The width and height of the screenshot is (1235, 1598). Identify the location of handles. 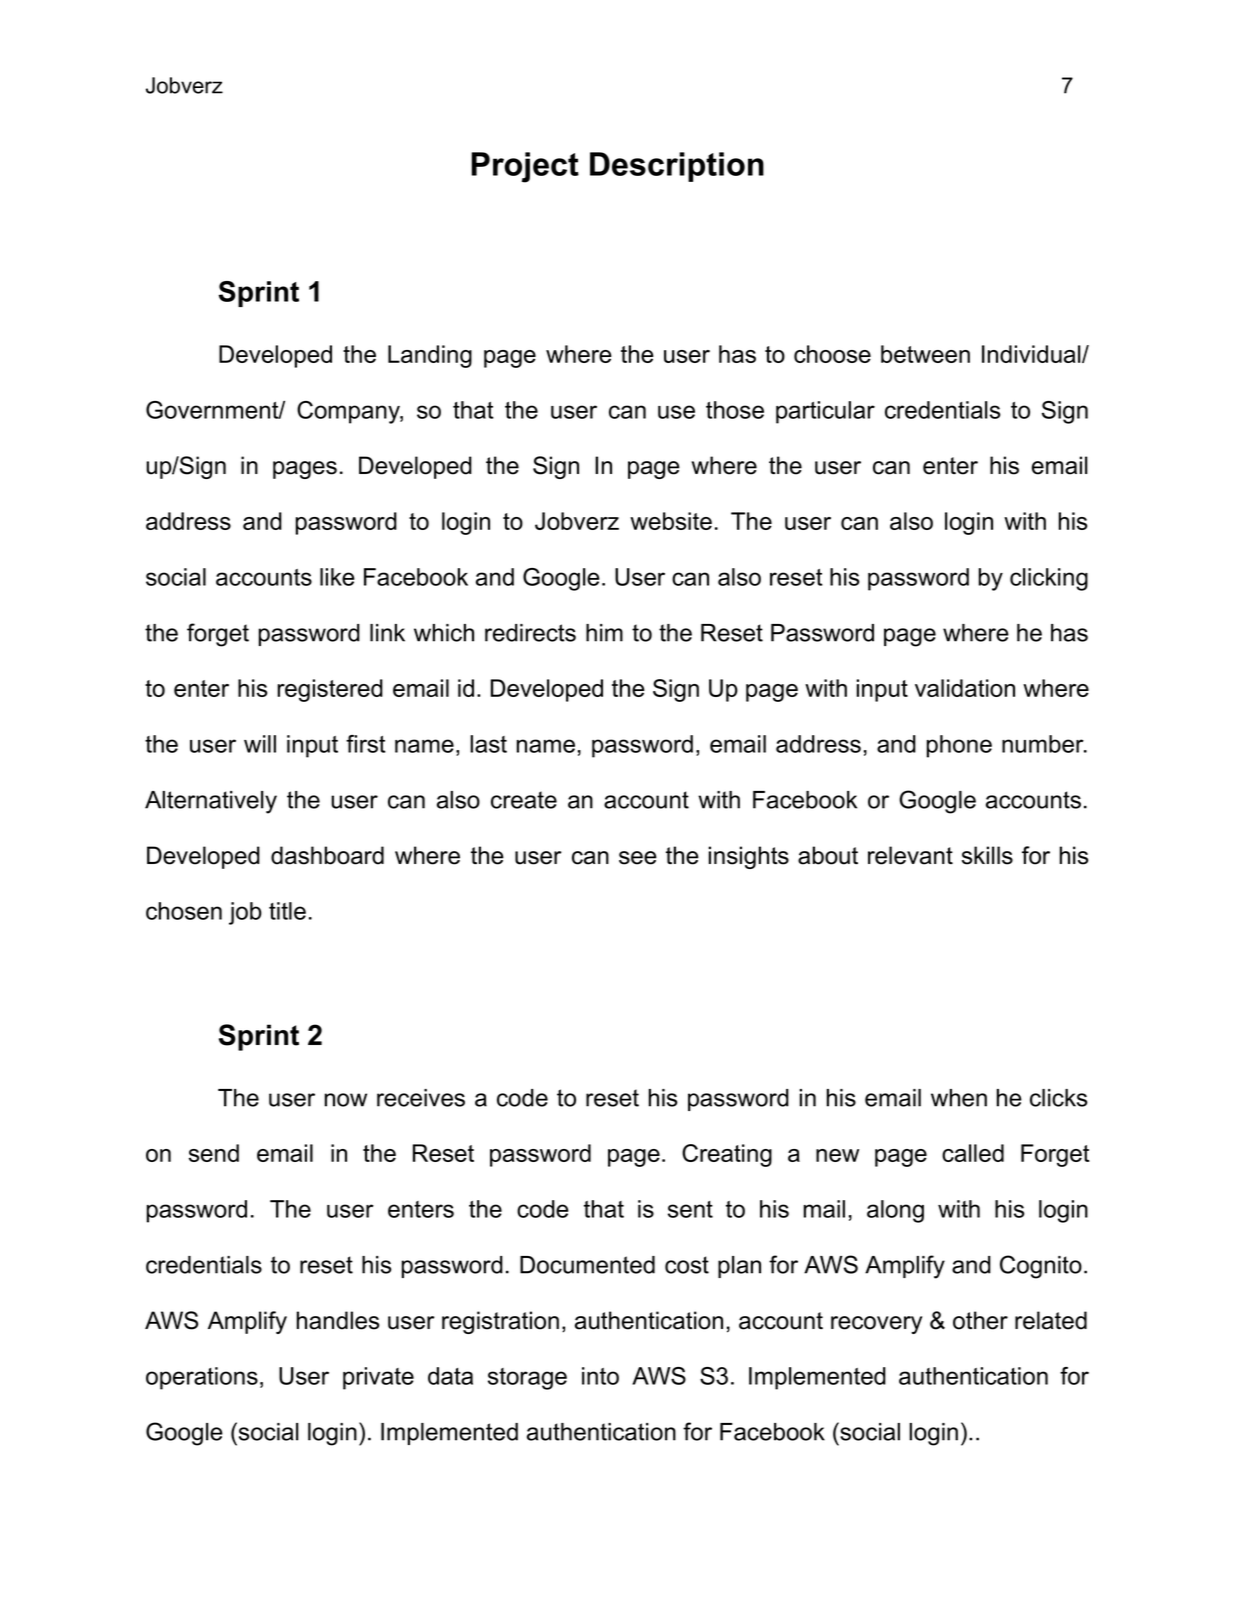
(337, 1320).
